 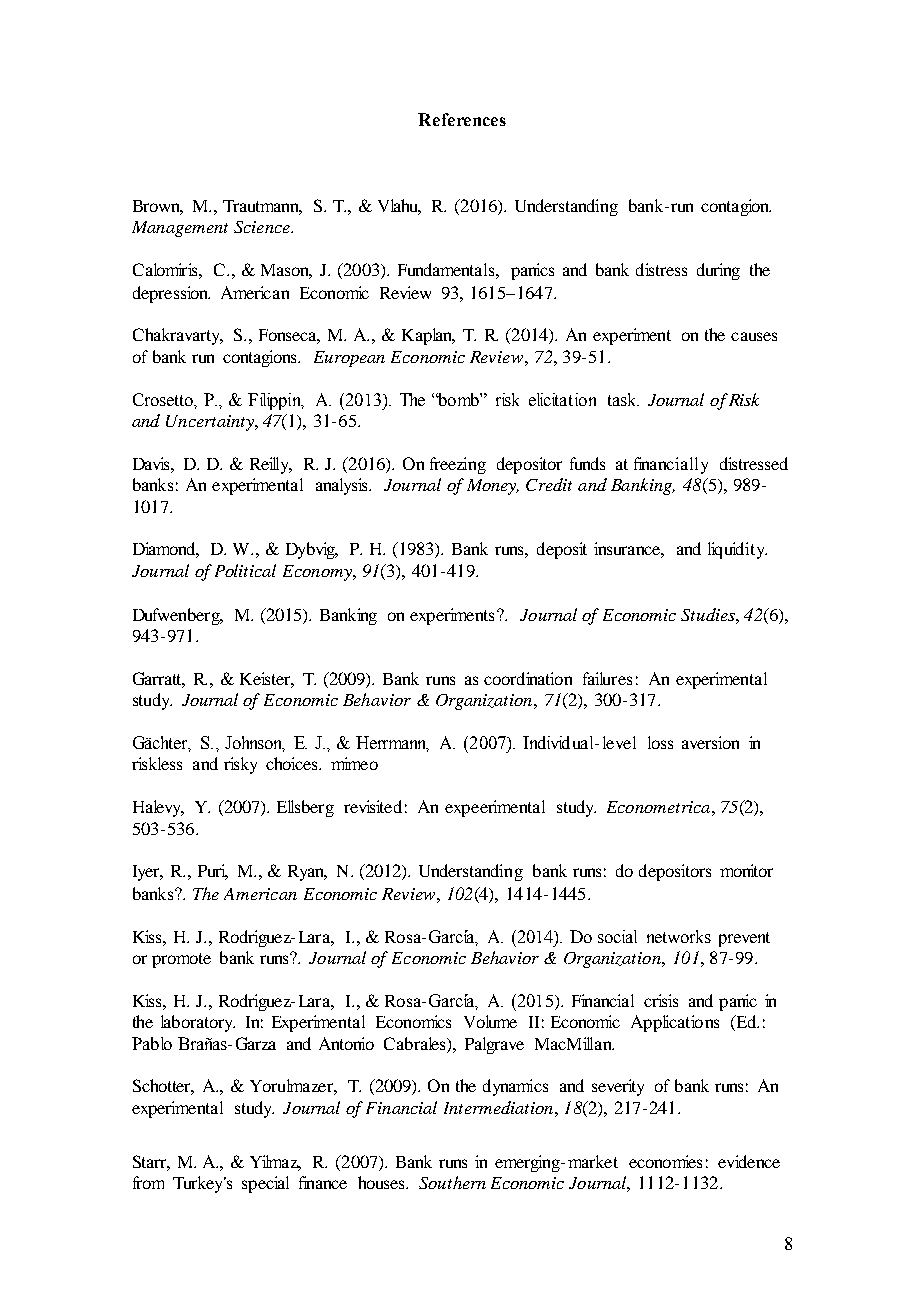 I want to click on economies, so click(x=665, y=1161).
